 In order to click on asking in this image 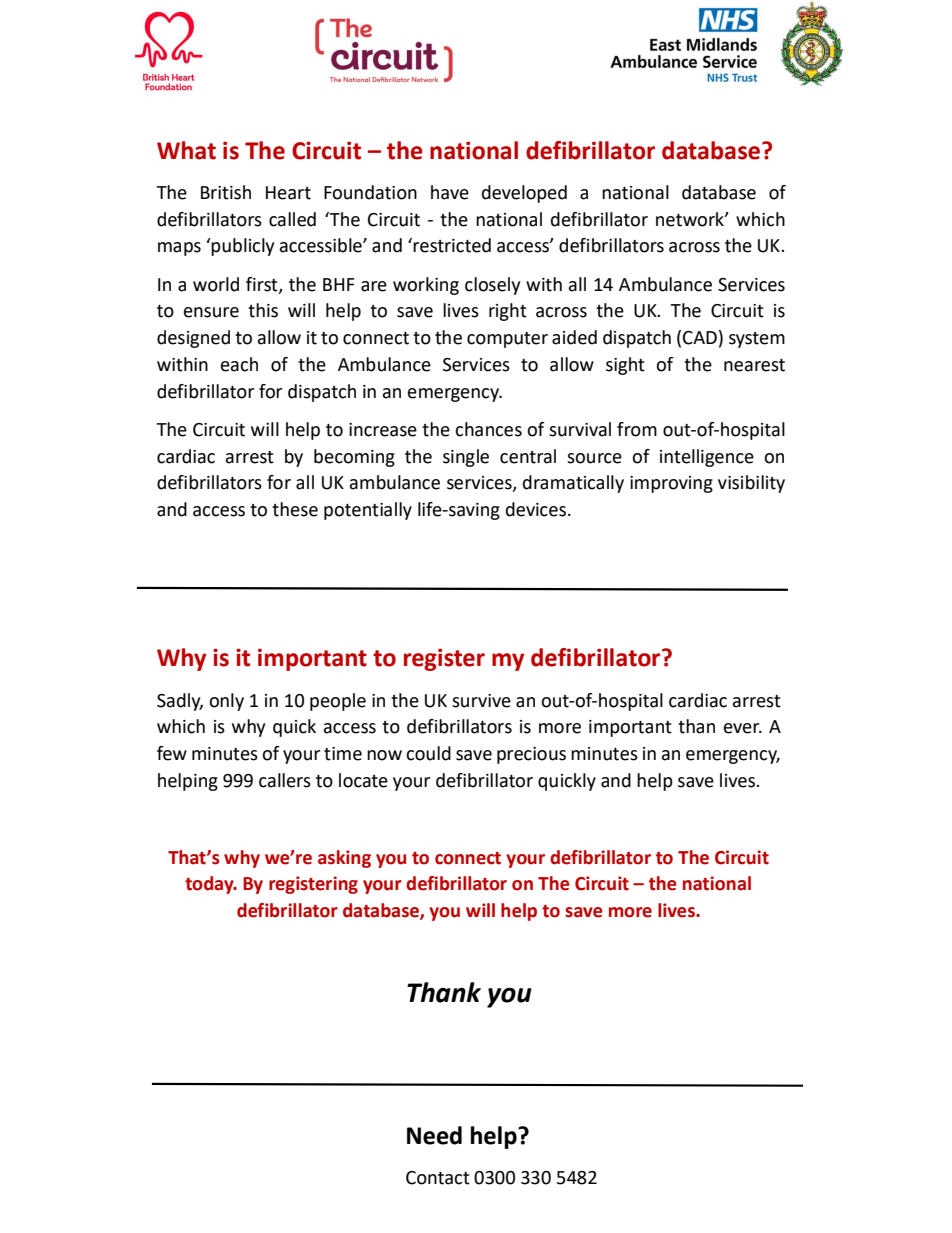, I will do `click(344, 859)`.
